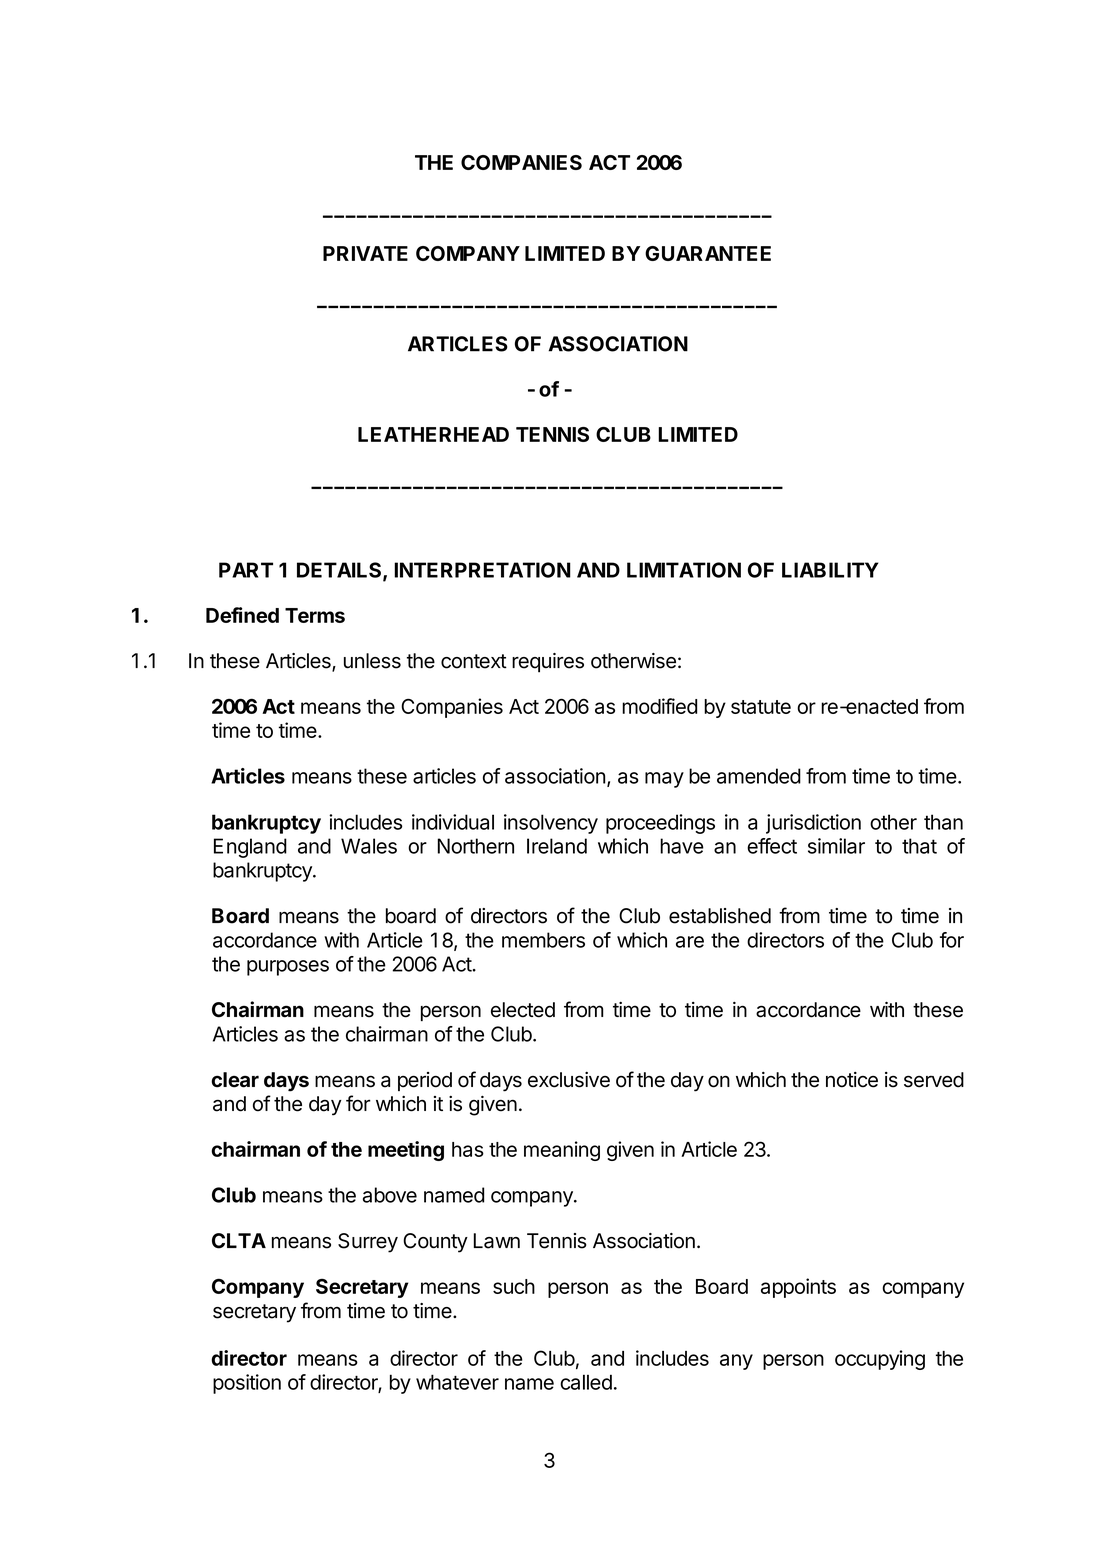 The image size is (1096, 1551). What do you see at coordinates (247, 1384) in the image?
I see `position` at bounding box center [247, 1384].
